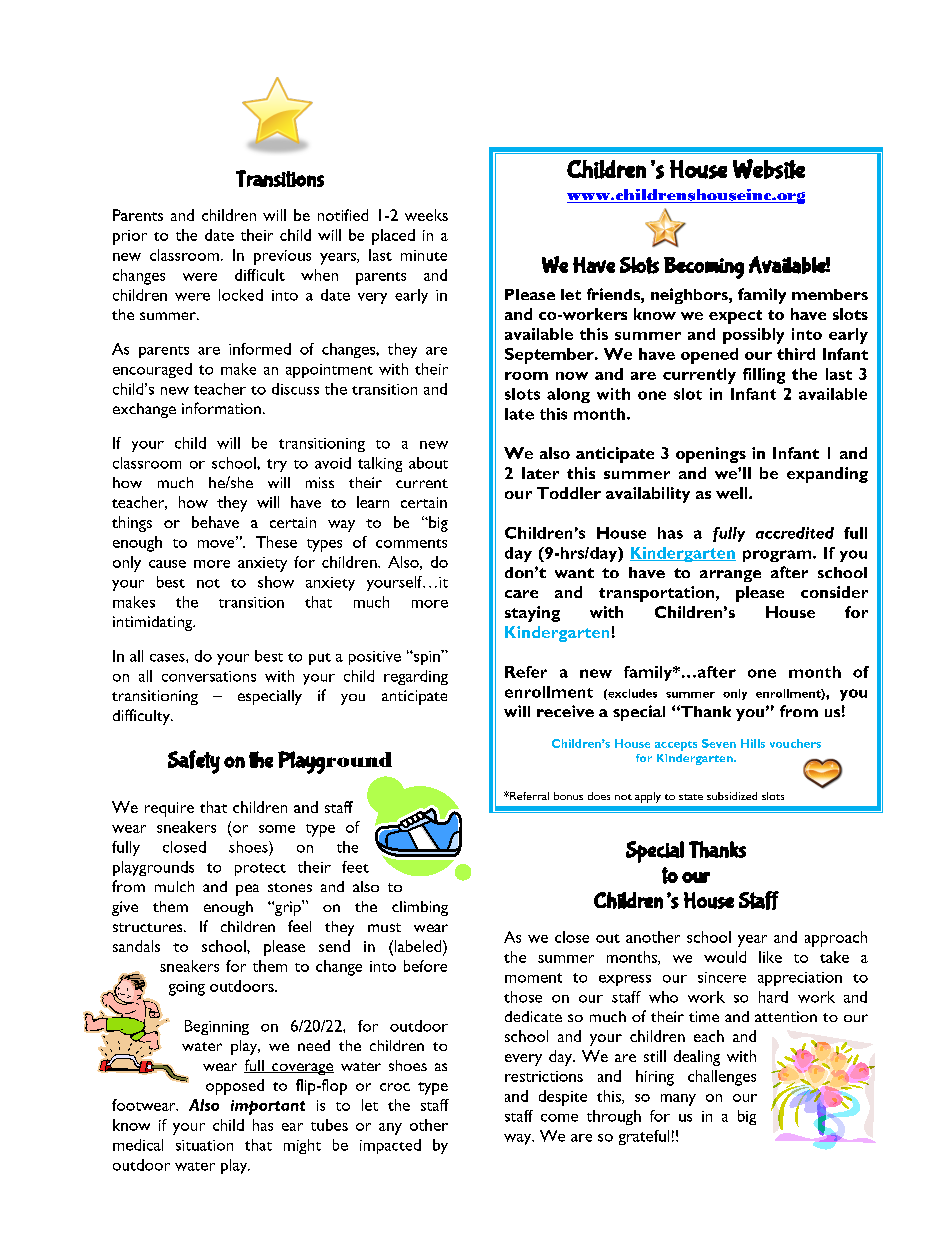  What do you see at coordinates (753, 743) in the screenshot?
I see `Hills` at bounding box center [753, 743].
